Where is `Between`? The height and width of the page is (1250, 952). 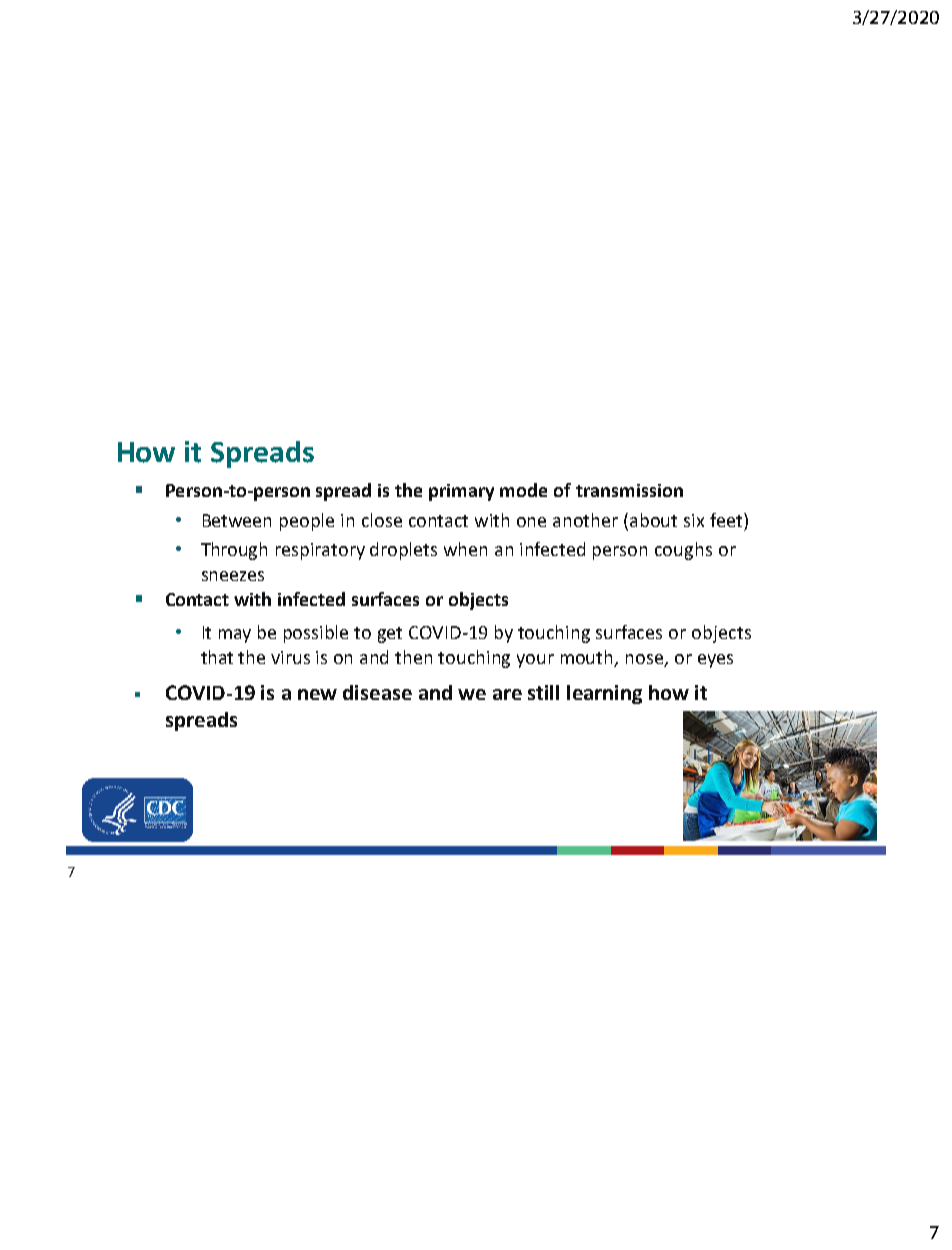
Between is located at coordinates (237, 520).
